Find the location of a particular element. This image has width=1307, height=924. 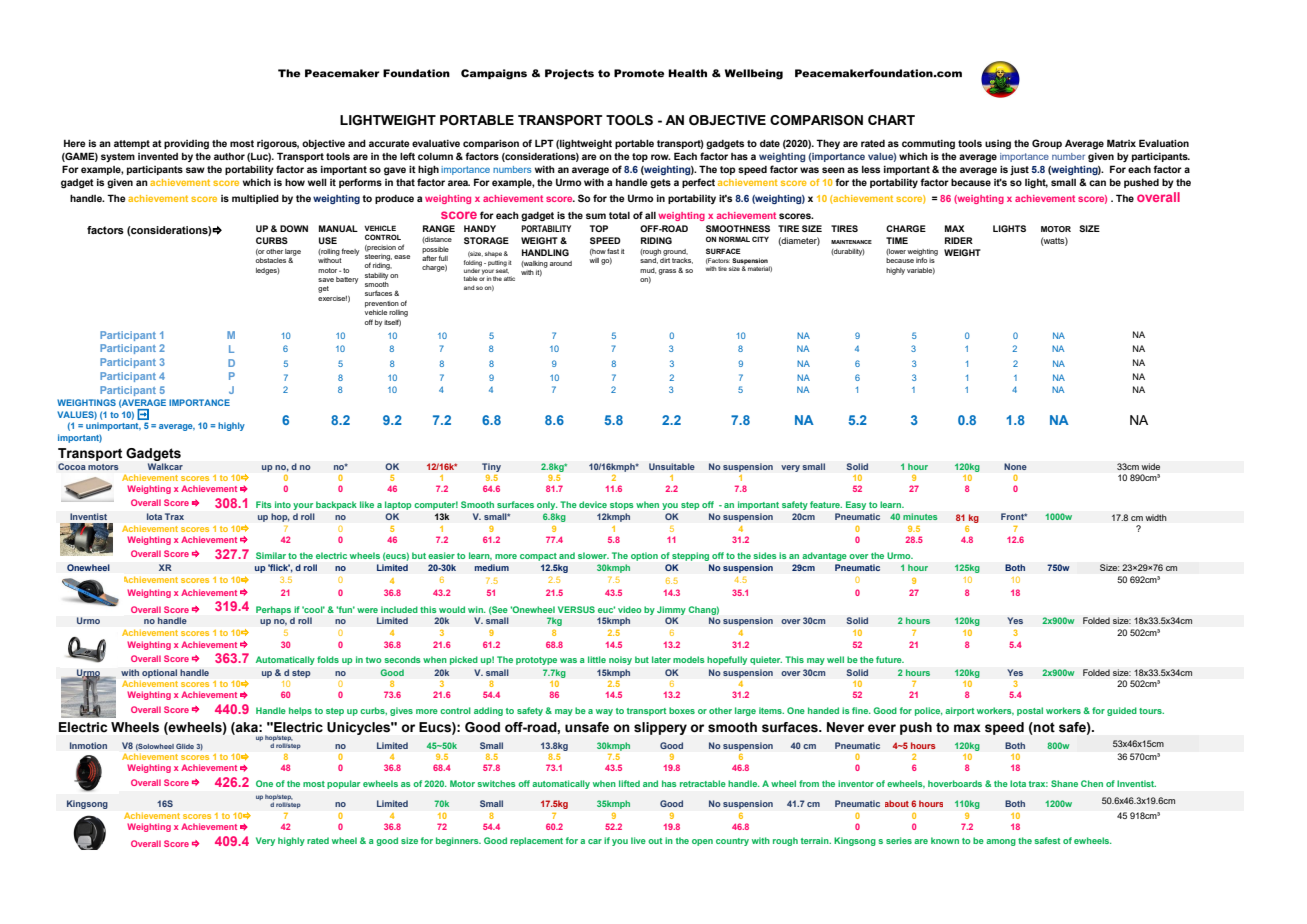

live is located at coordinates (638, 840).
